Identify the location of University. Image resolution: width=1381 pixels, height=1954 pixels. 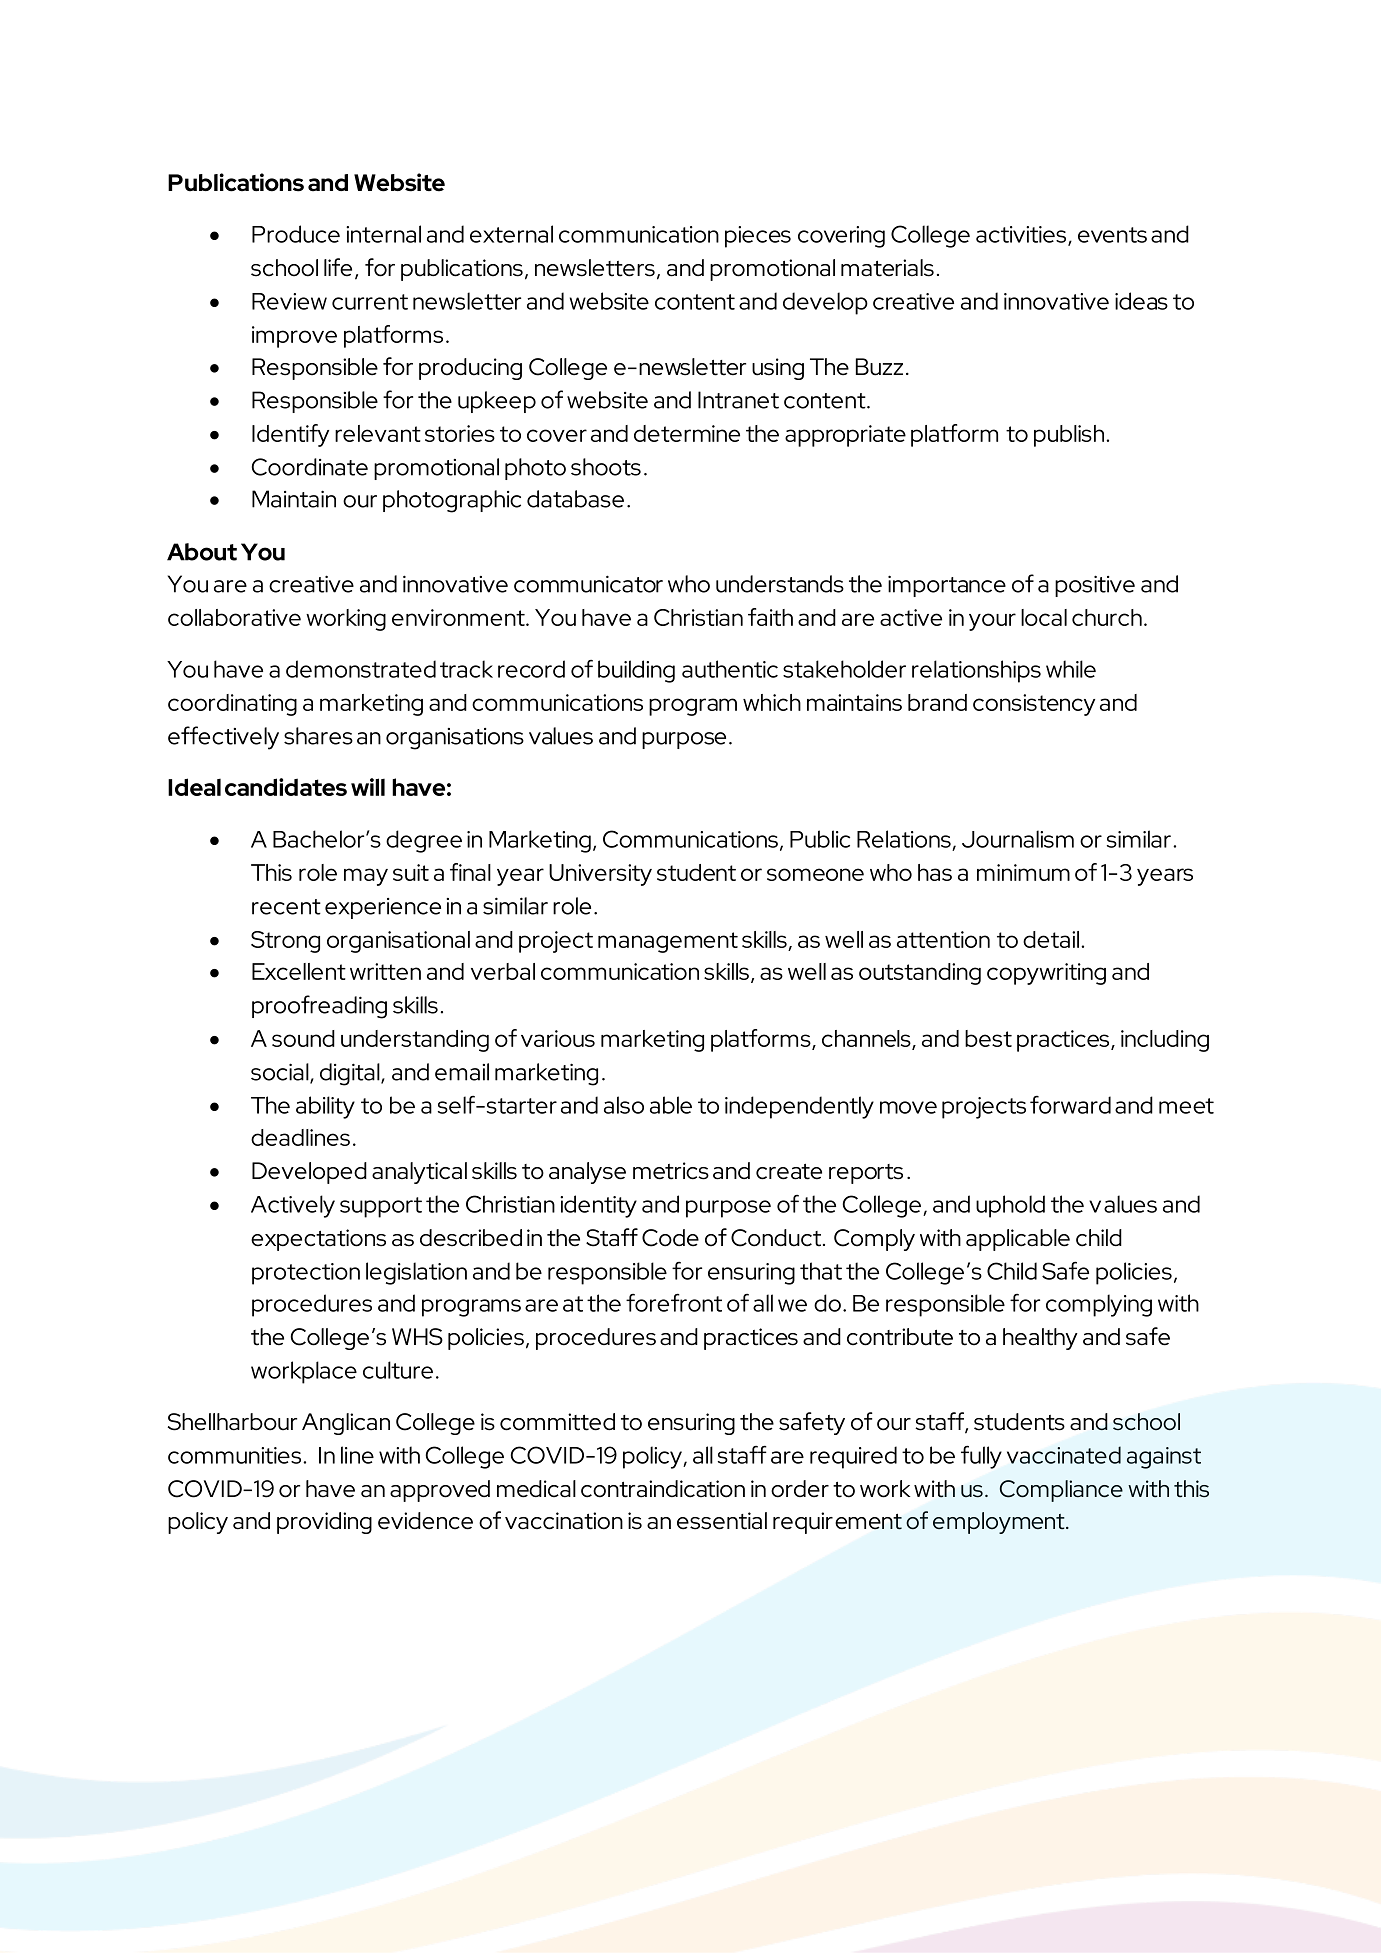
(600, 875).
